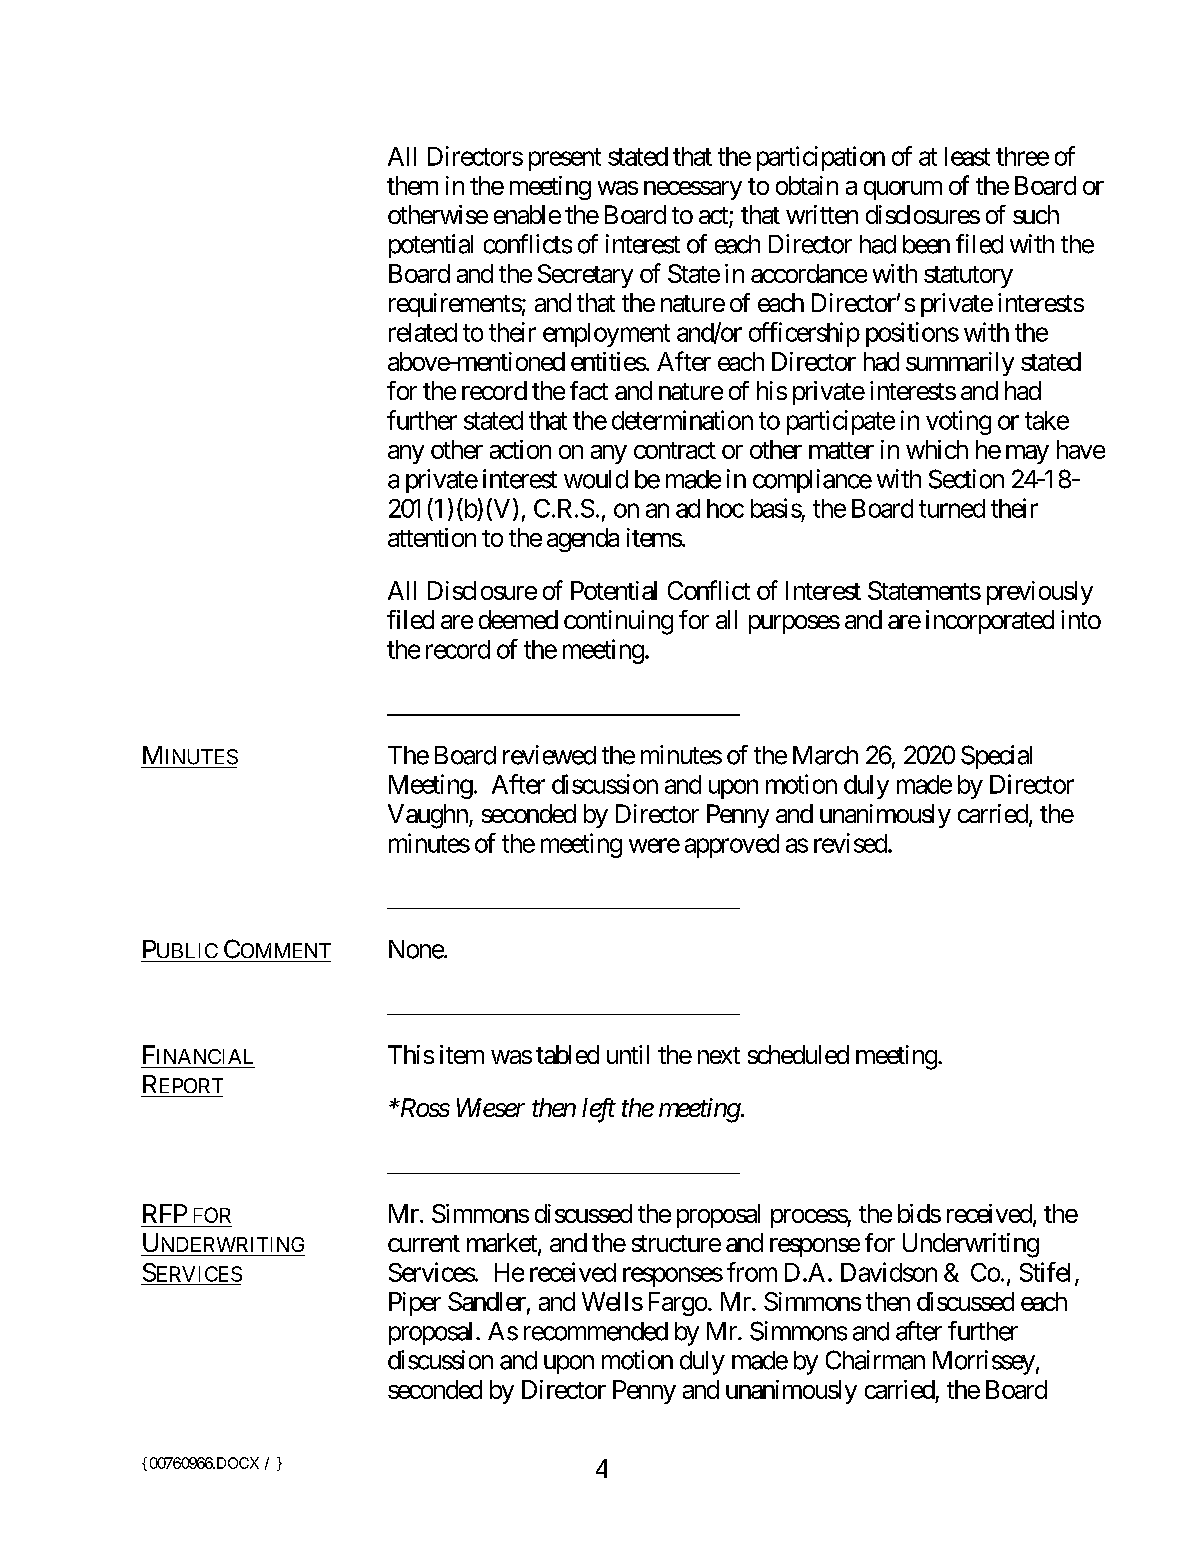 The image size is (1201, 1555). I want to click on Morrissey, so click(984, 1362).
